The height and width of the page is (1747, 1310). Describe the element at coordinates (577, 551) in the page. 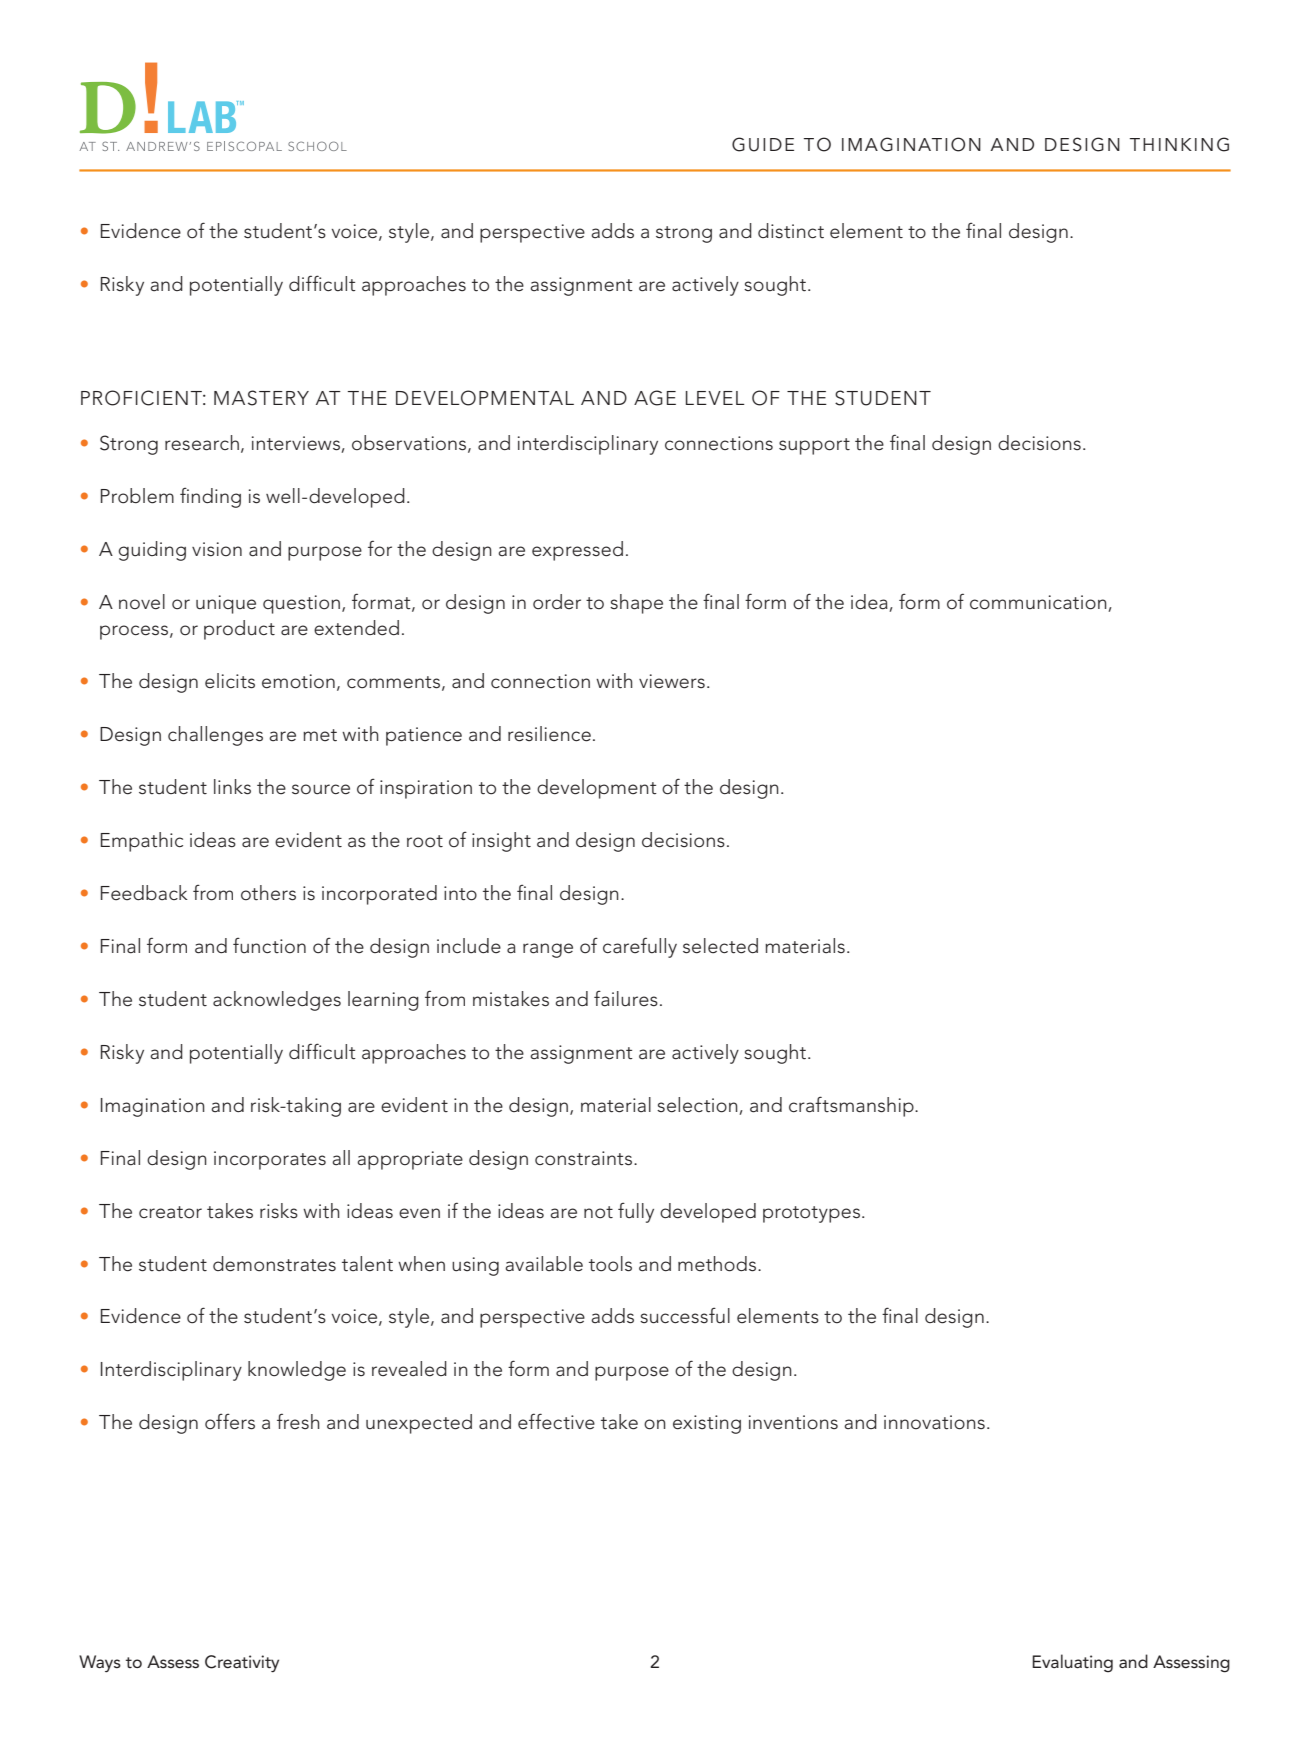

I see `expressed` at that location.
